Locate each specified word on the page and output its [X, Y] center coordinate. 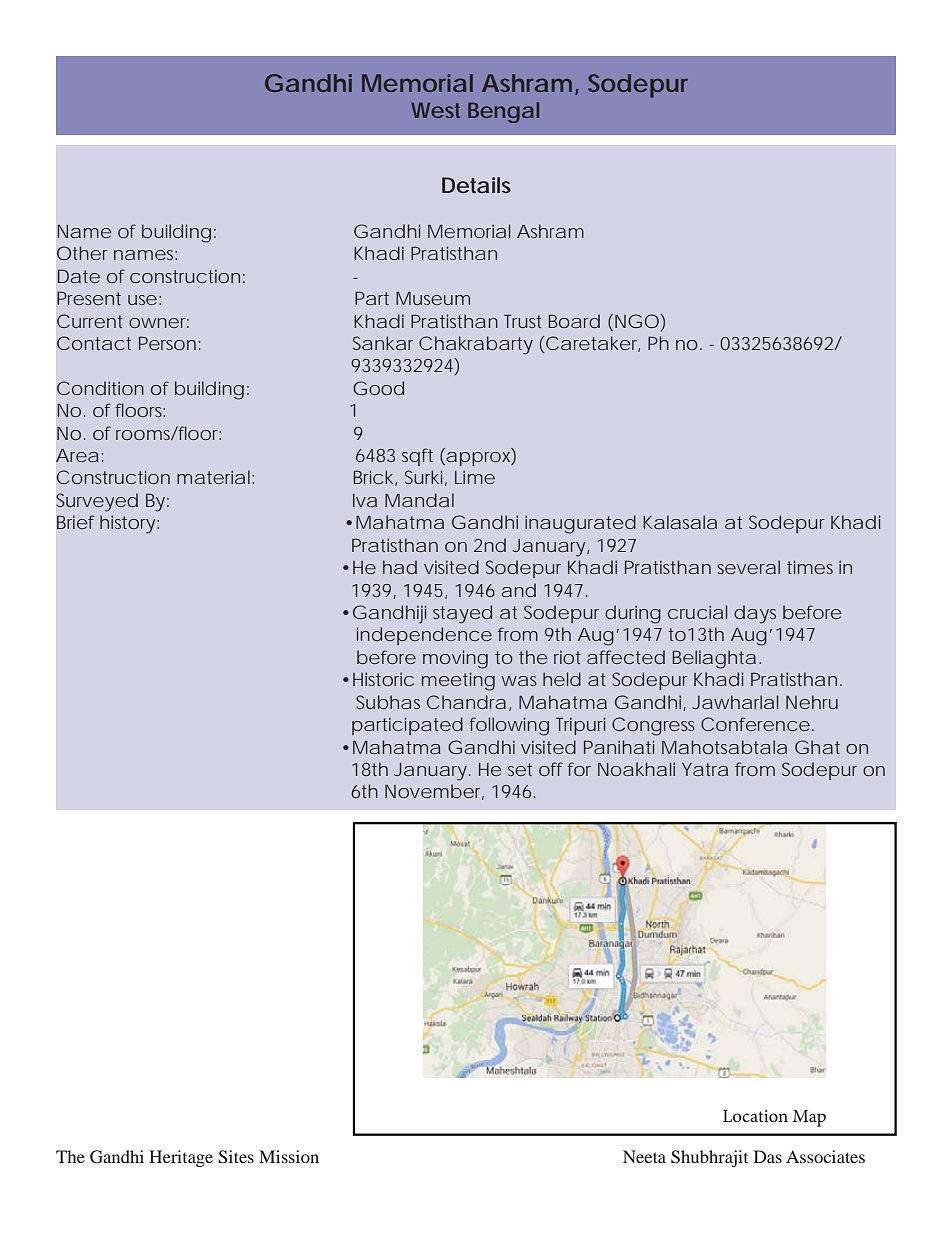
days [755, 614]
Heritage [181, 1158]
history [127, 524]
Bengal [503, 112]
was [519, 681]
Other [82, 253]
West [435, 110]
